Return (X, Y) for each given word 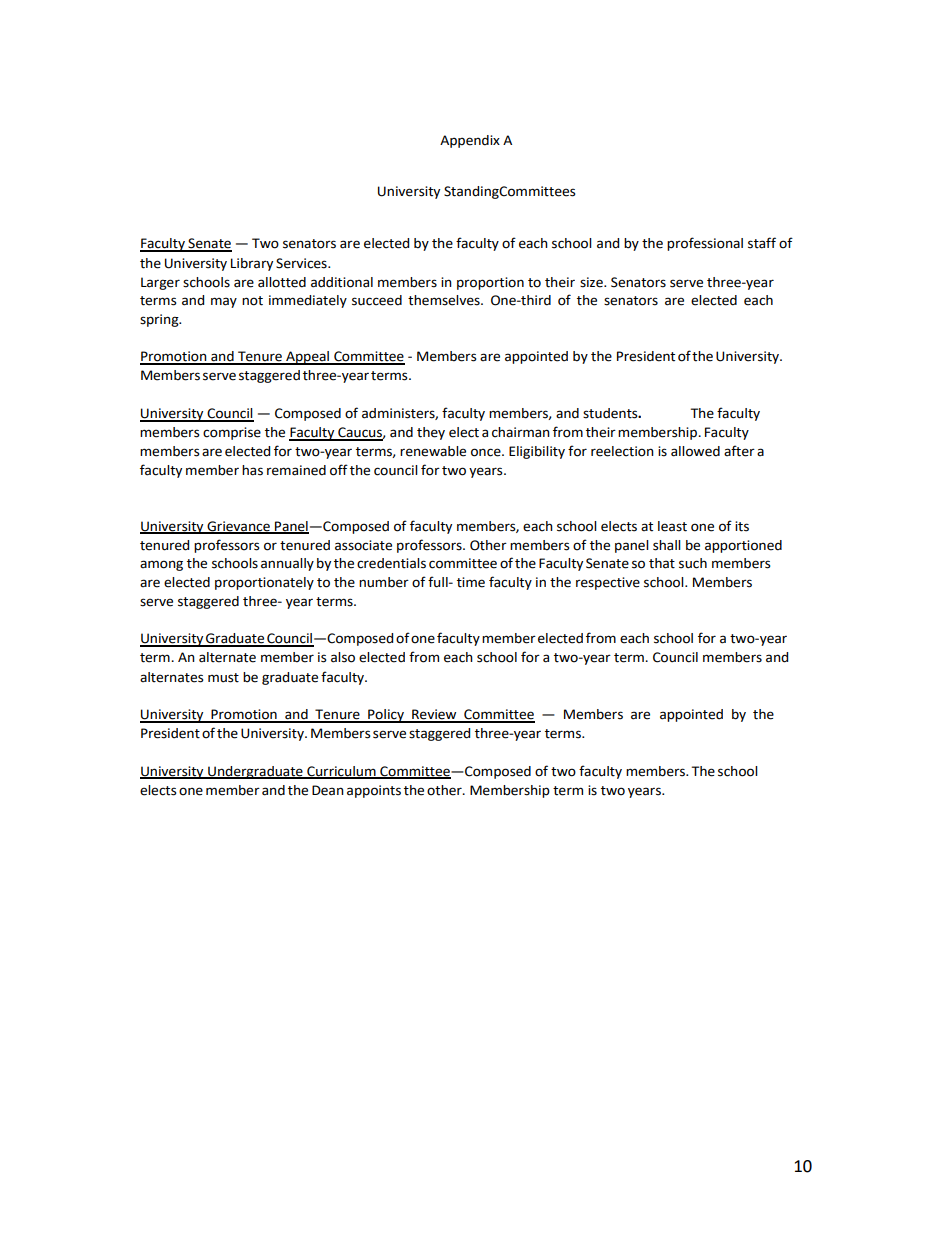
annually (287, 564)
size (592, 282)
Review (434, 715)
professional (705, 244)
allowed (695, 451)
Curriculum (341, 772)
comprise (232, 433)
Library (252, 264)
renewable (433, 451)
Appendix (470, 141)
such (693, 563)
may (224, 302)
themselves (445, 300)
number (384, 582)
